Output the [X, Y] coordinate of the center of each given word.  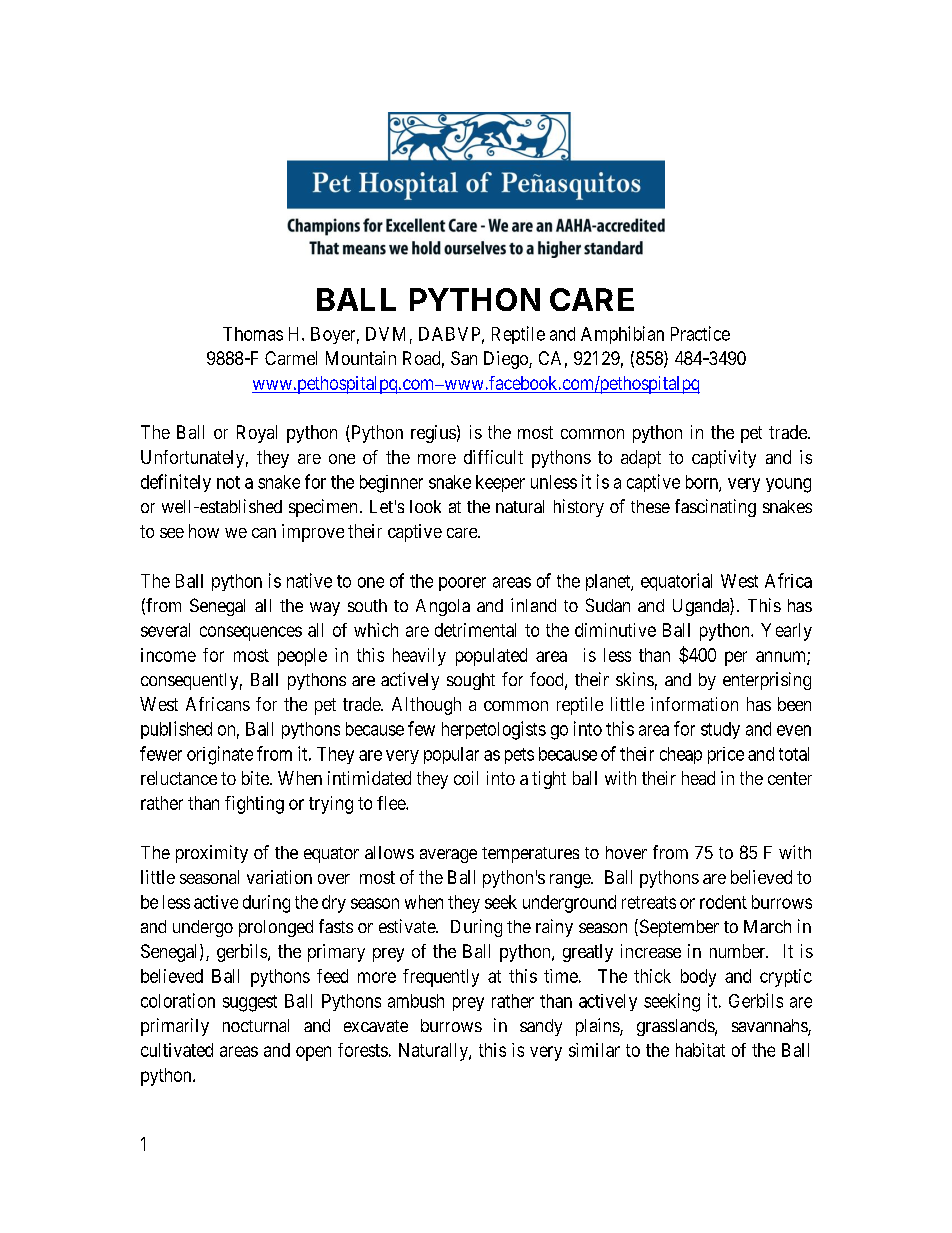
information [694, 704]
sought [471, 681]
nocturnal [256, 1025]
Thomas [253, 334]
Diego [507, 360]
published [176, 730]
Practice [700, 333]
